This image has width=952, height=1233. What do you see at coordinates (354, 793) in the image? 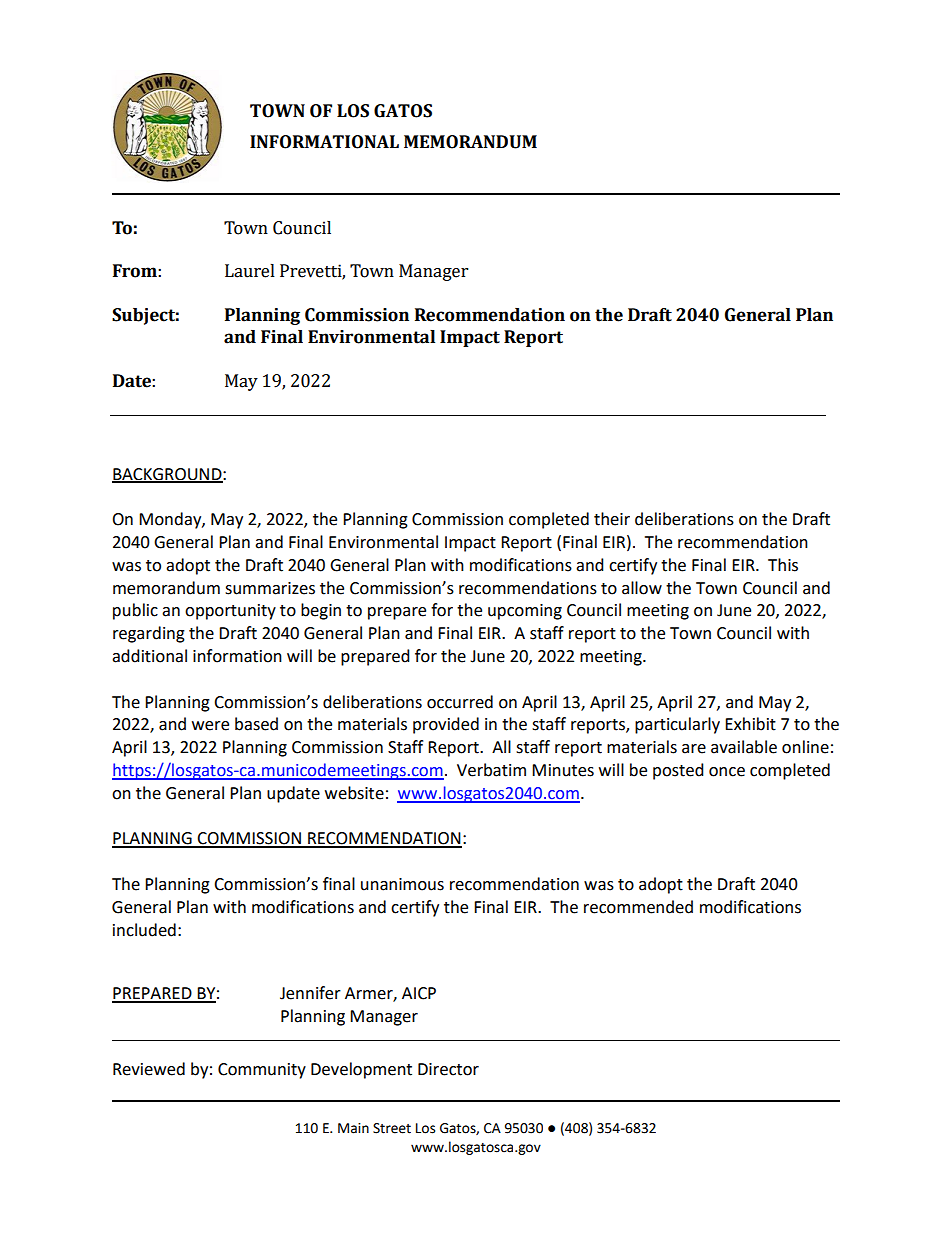
I see `website` at bounding box center [354, 793].
